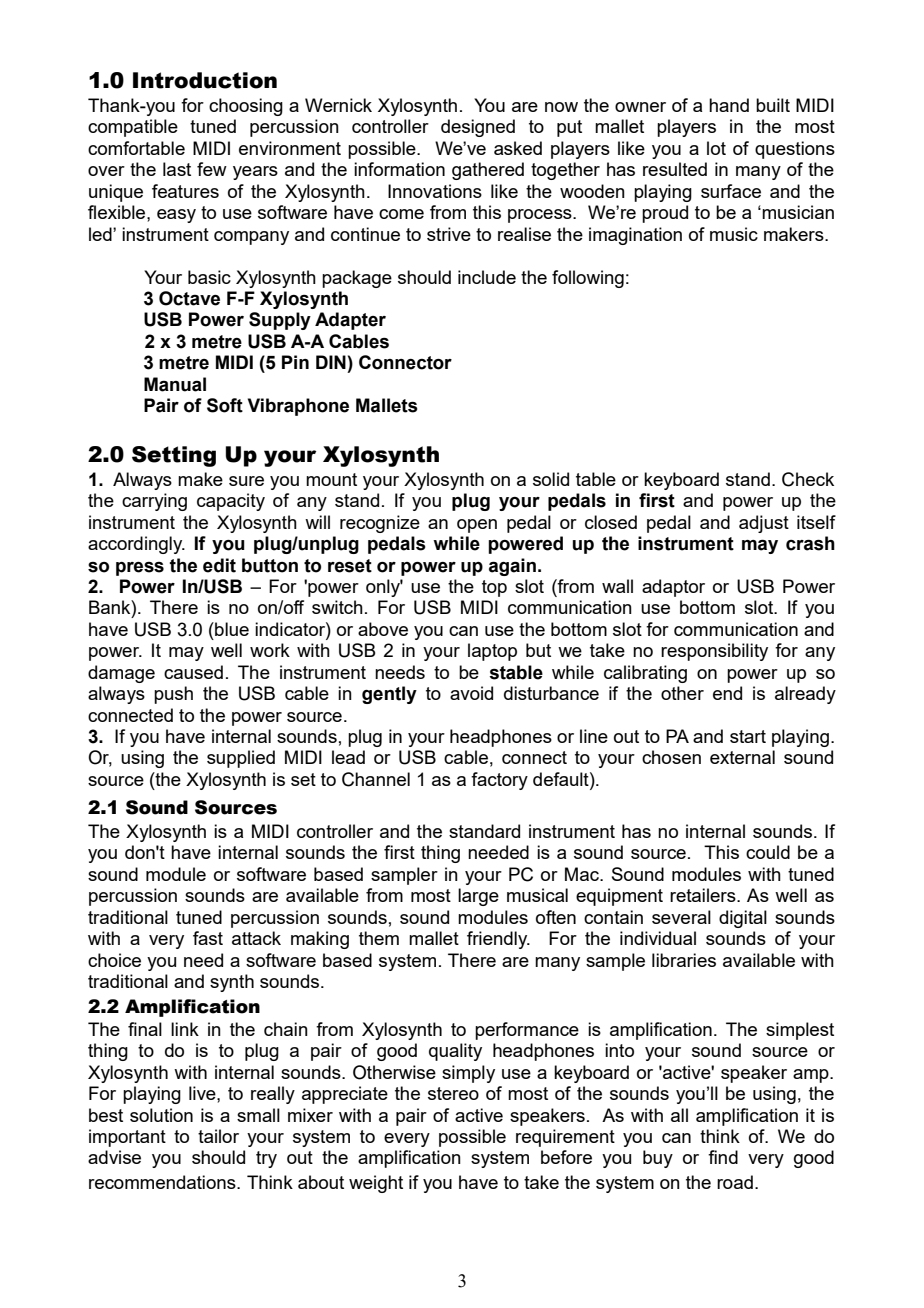 This screenshot has width=924, height=1308. What do you see at coordinates (729, 105) in the screenshot?
I see `hand` at bounding box center [729, 105].
